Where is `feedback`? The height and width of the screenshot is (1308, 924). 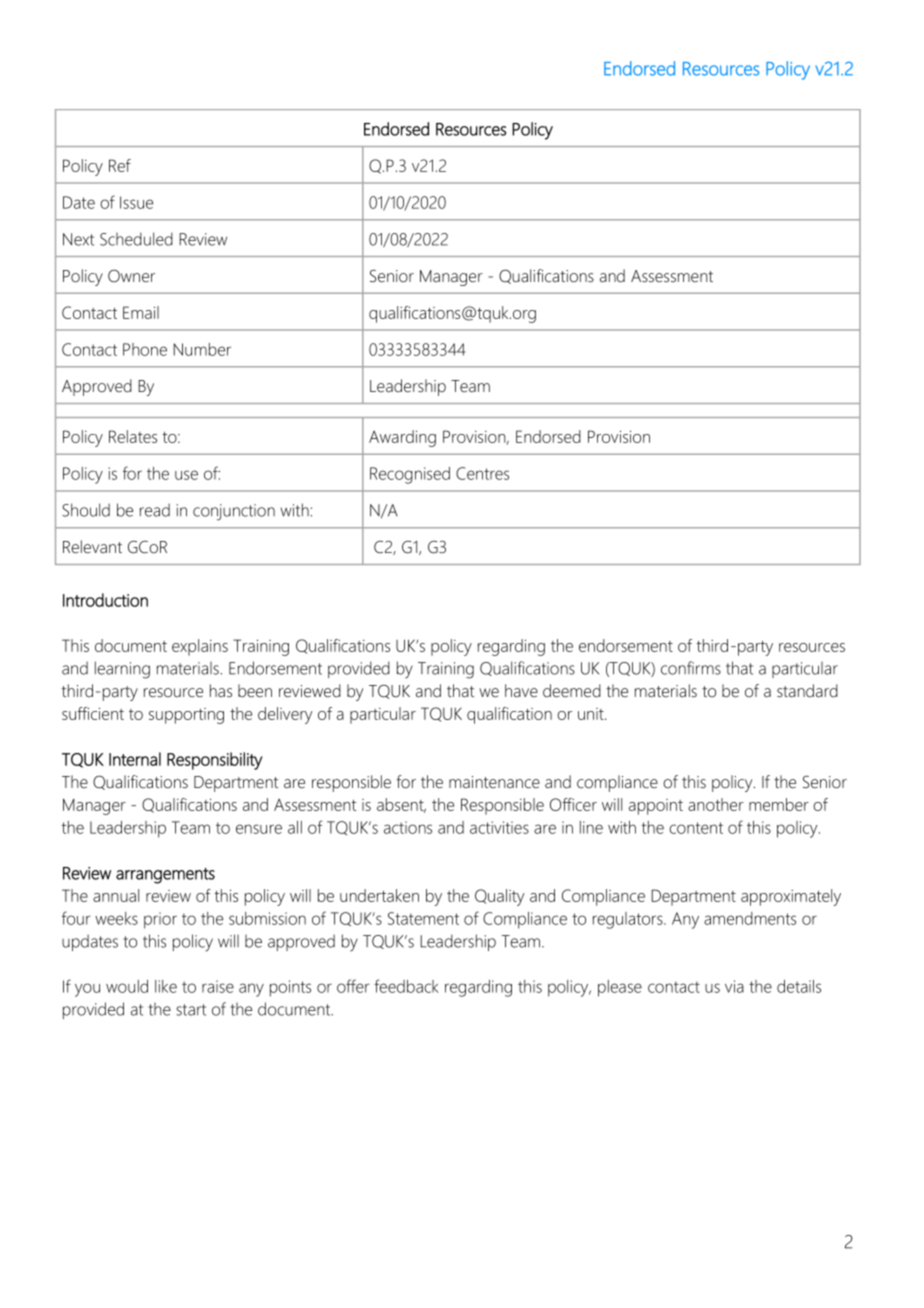 feedback is located at coordinates (406, 986).
